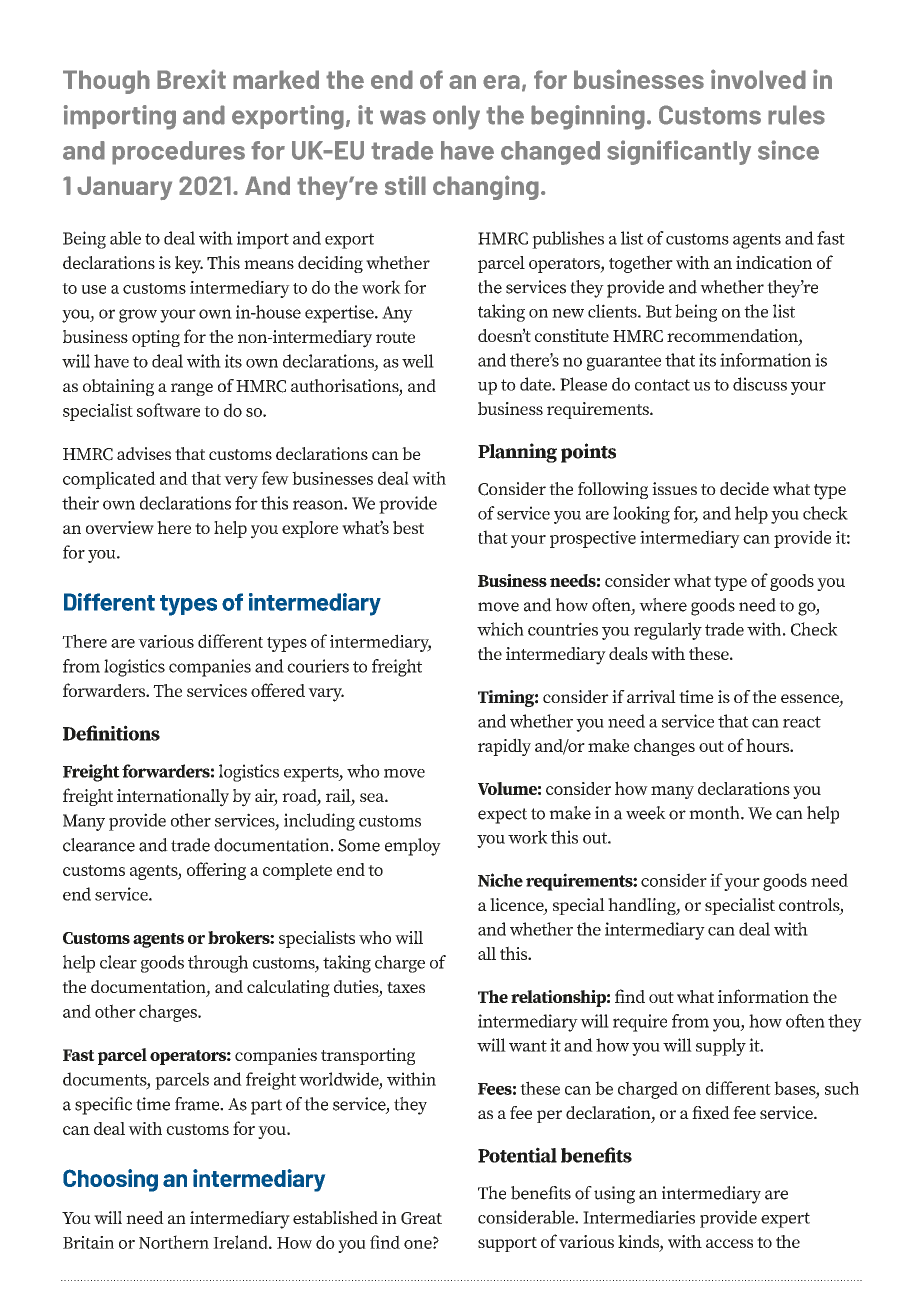 Image resolution: width=924 pixels, height=1311 pixels. I want to click on supply, so click(721, 1047).
